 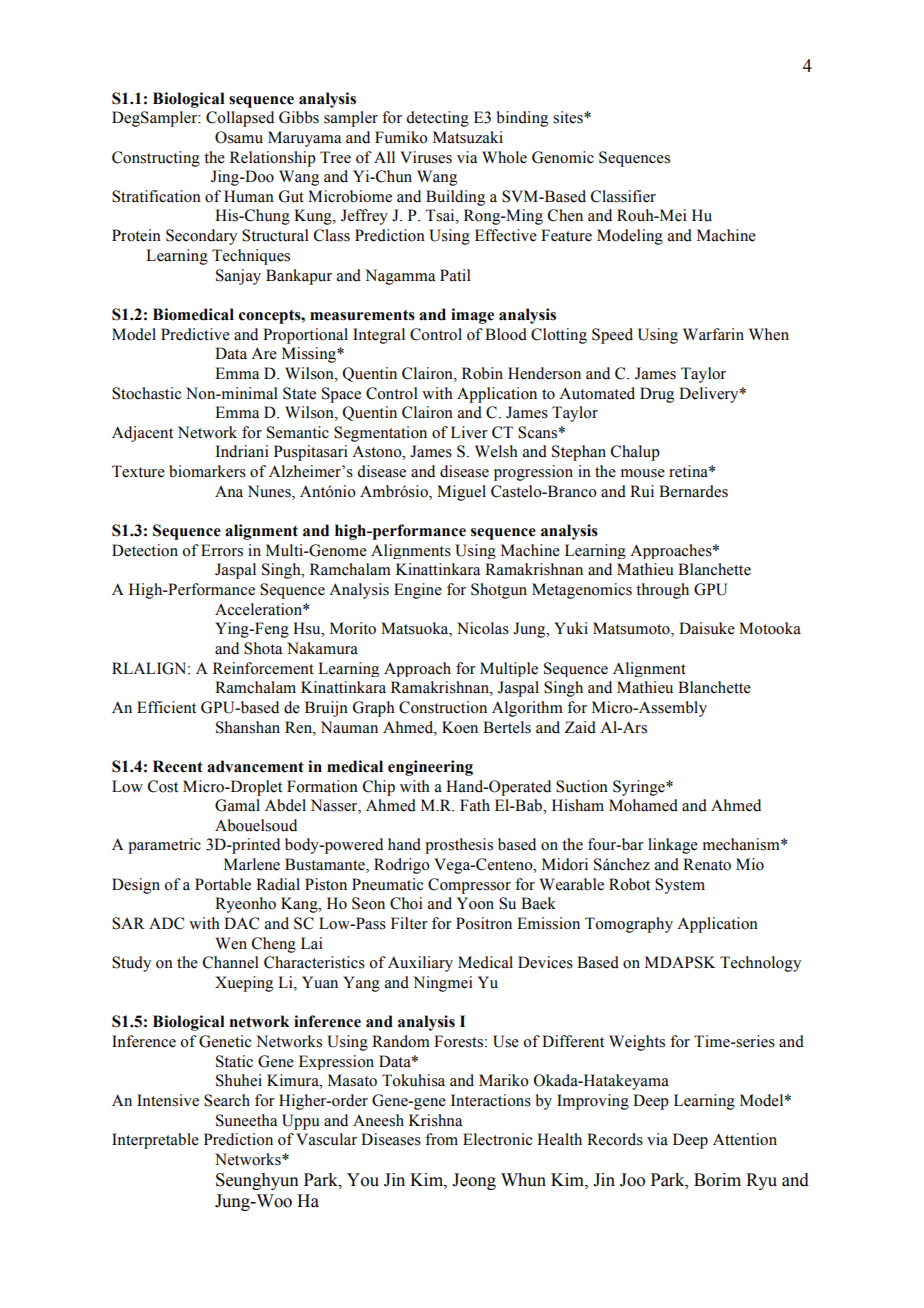 I want to click on Attention, so click(x=745, y=1139).
